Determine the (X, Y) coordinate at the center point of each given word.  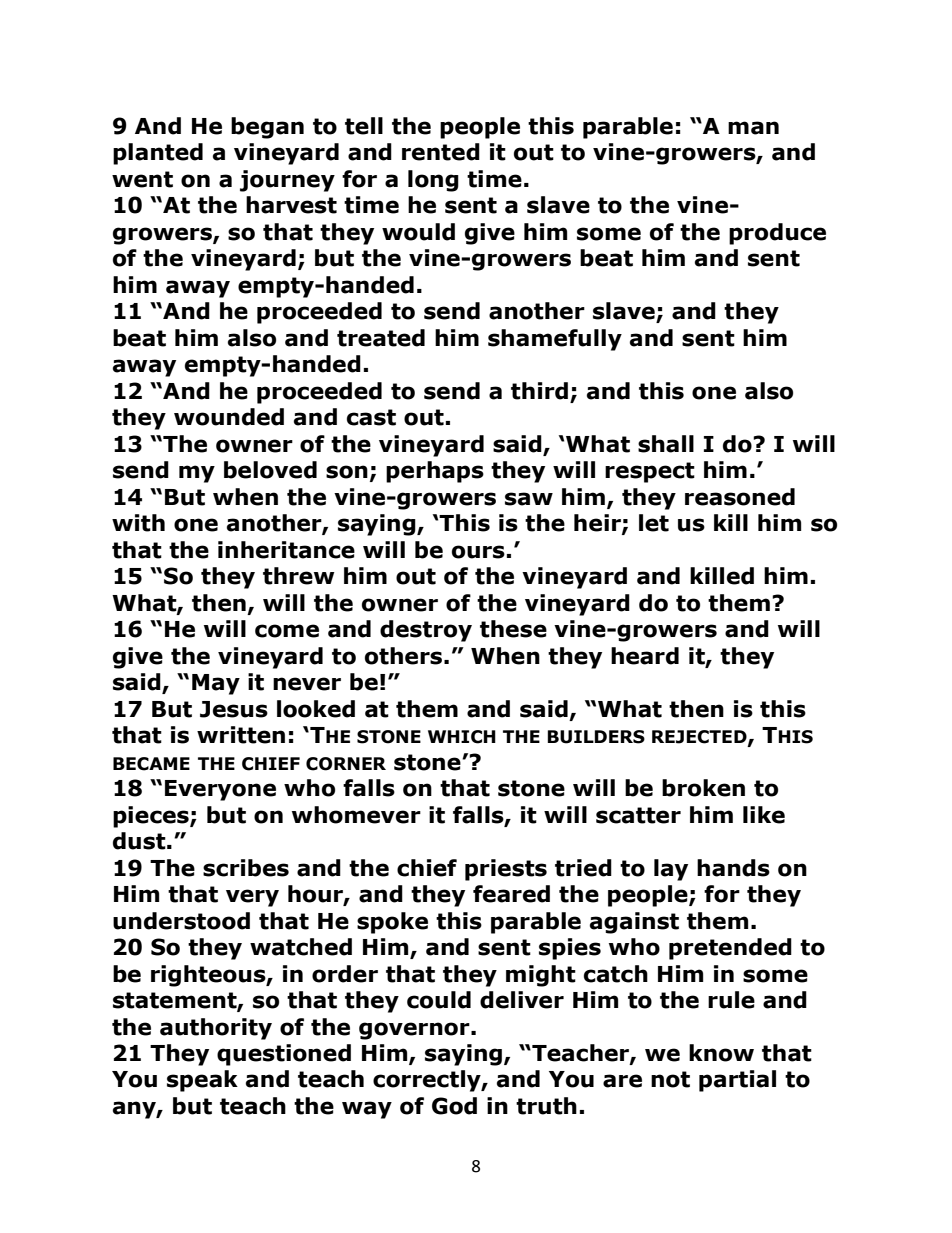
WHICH (462, 737)
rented (441, 152)
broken (703, 788)
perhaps (435, 472)
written (241, 735)
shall (666, 444)
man (753, 128)
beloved (270, 470)
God (454, 1106)
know (721, 1053)
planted (158, 154)
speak (202, 1081)
